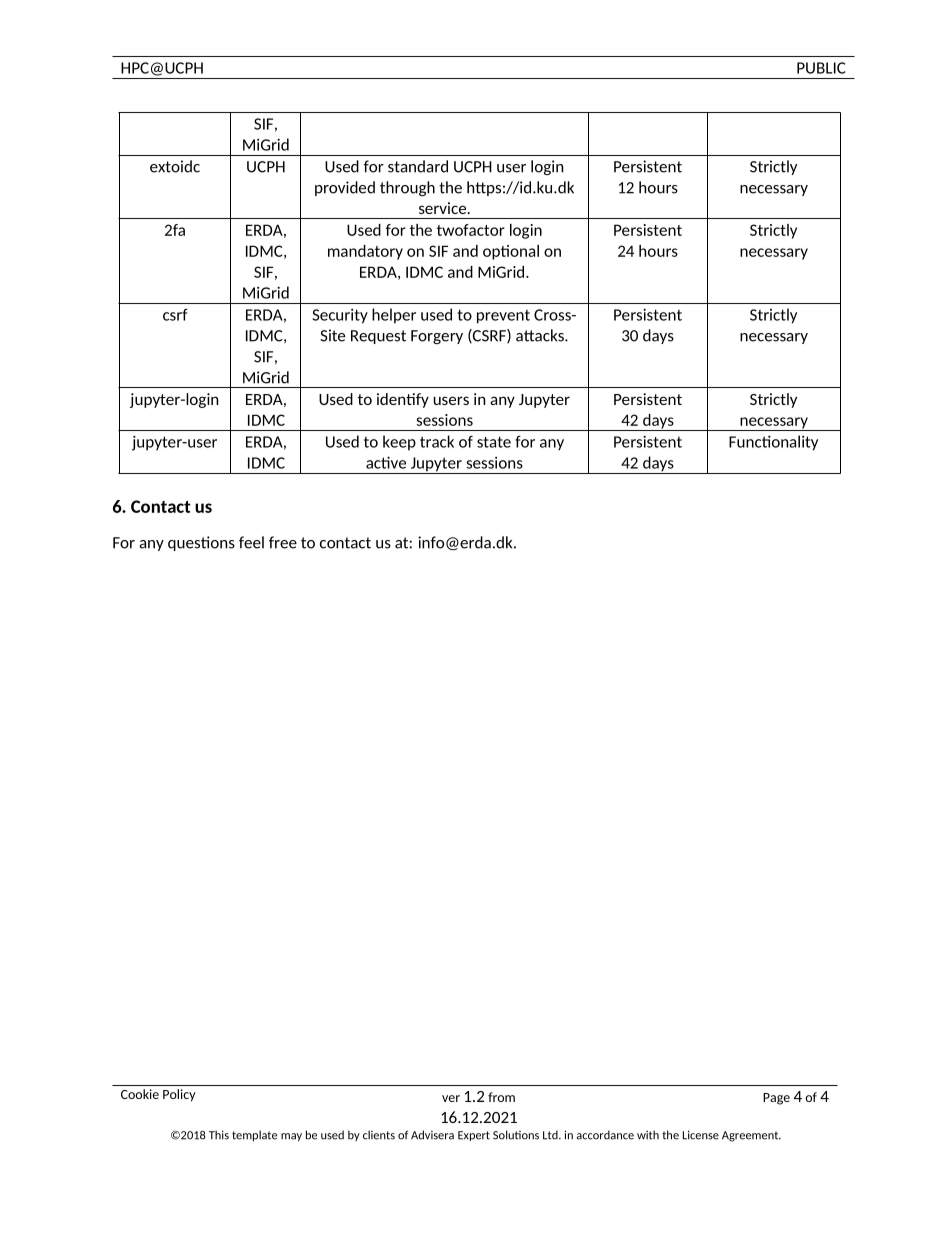 The width and height of the screenshot is (952, 1233). What do you see at coordinates (418, 166) in the screenshot?
I see `standard` at bounding box center [418, 166].
